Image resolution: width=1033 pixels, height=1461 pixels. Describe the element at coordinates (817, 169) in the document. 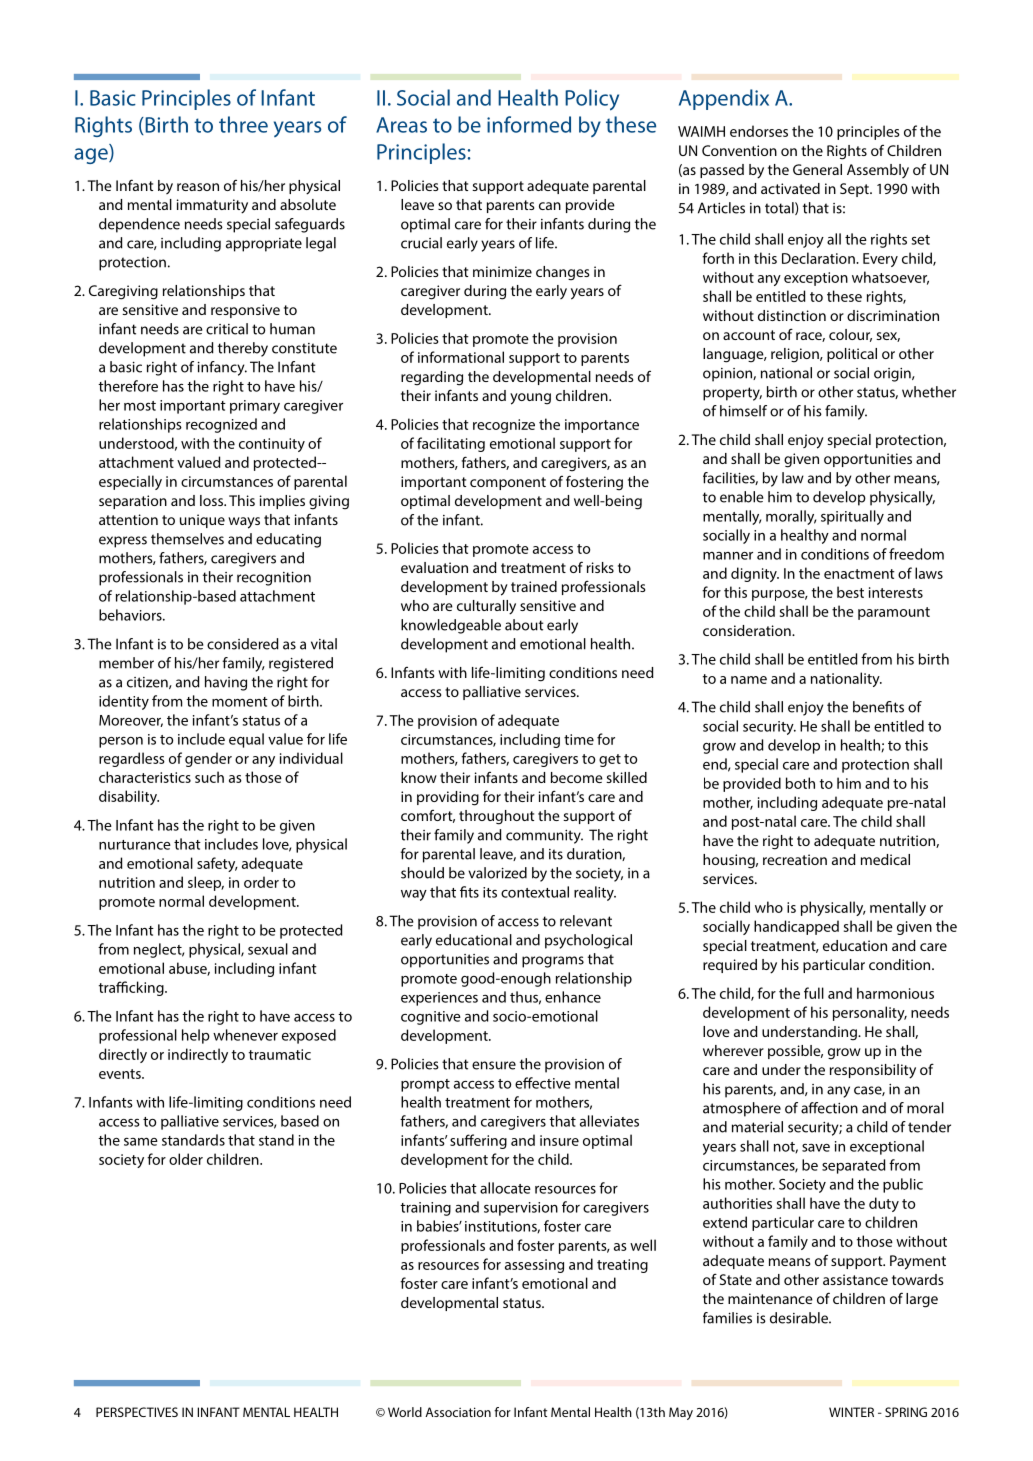

I see `General` at that location.
